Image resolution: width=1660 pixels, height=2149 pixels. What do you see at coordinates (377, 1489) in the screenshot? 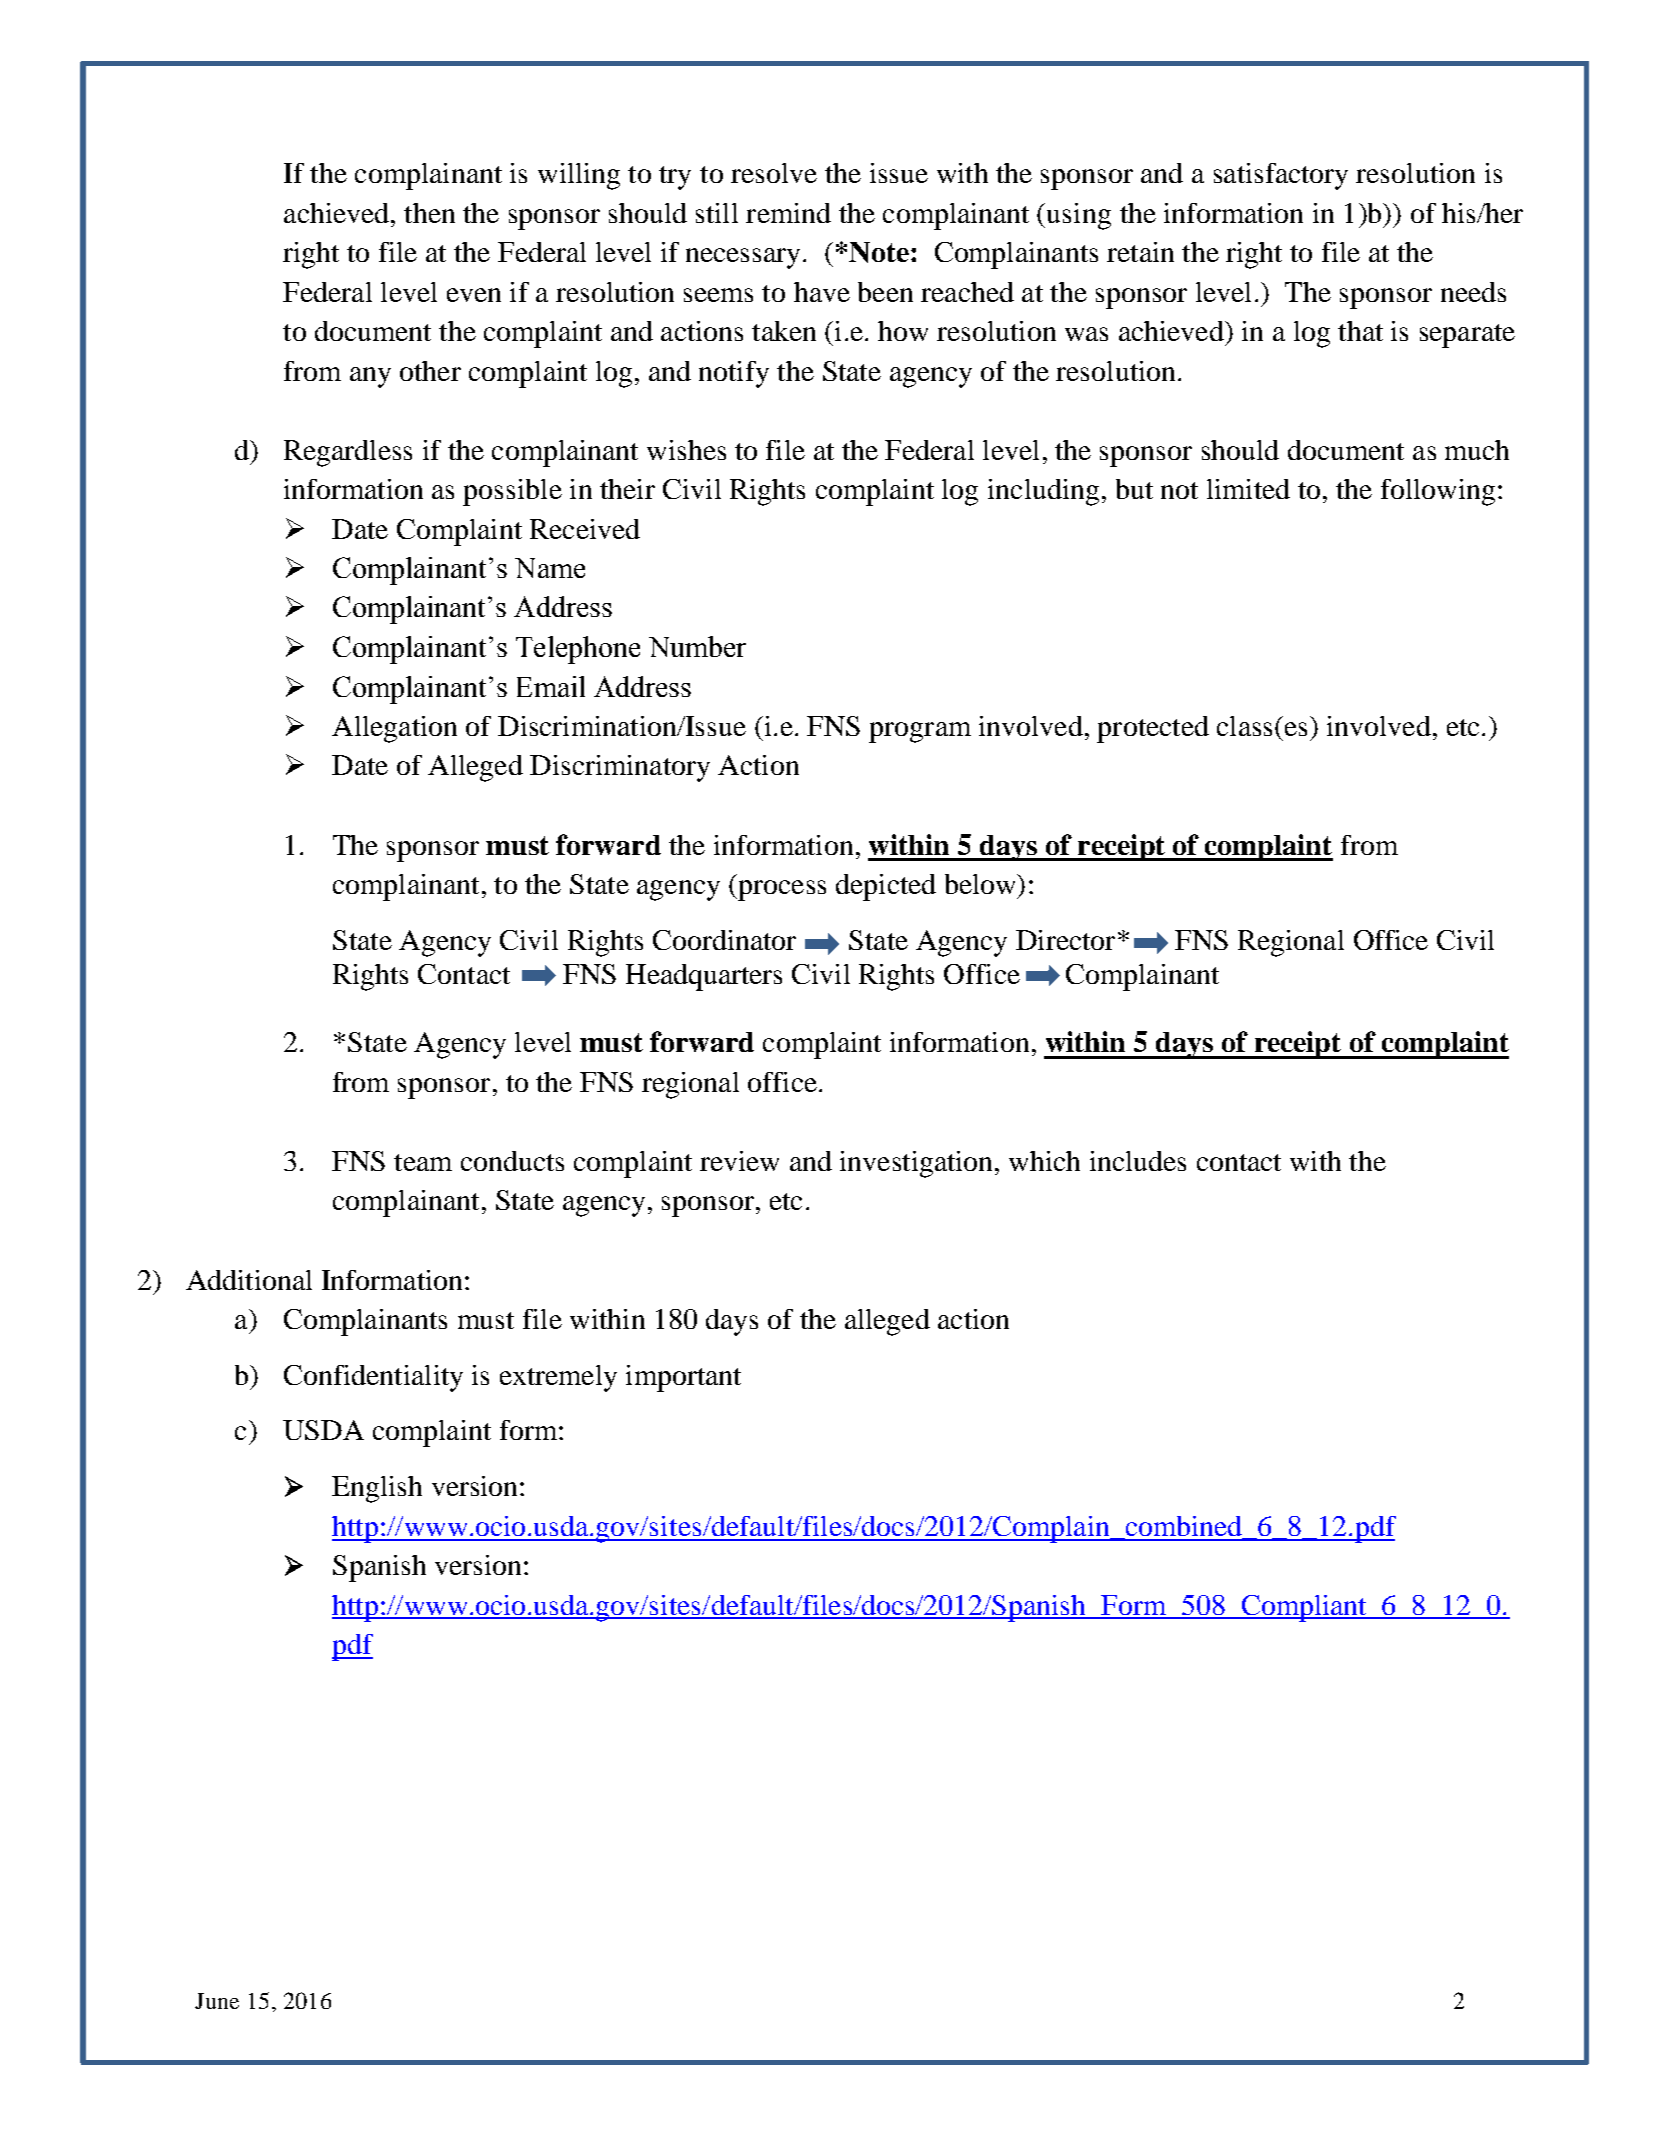
I see `English` at bounding box center [377, 1489].
